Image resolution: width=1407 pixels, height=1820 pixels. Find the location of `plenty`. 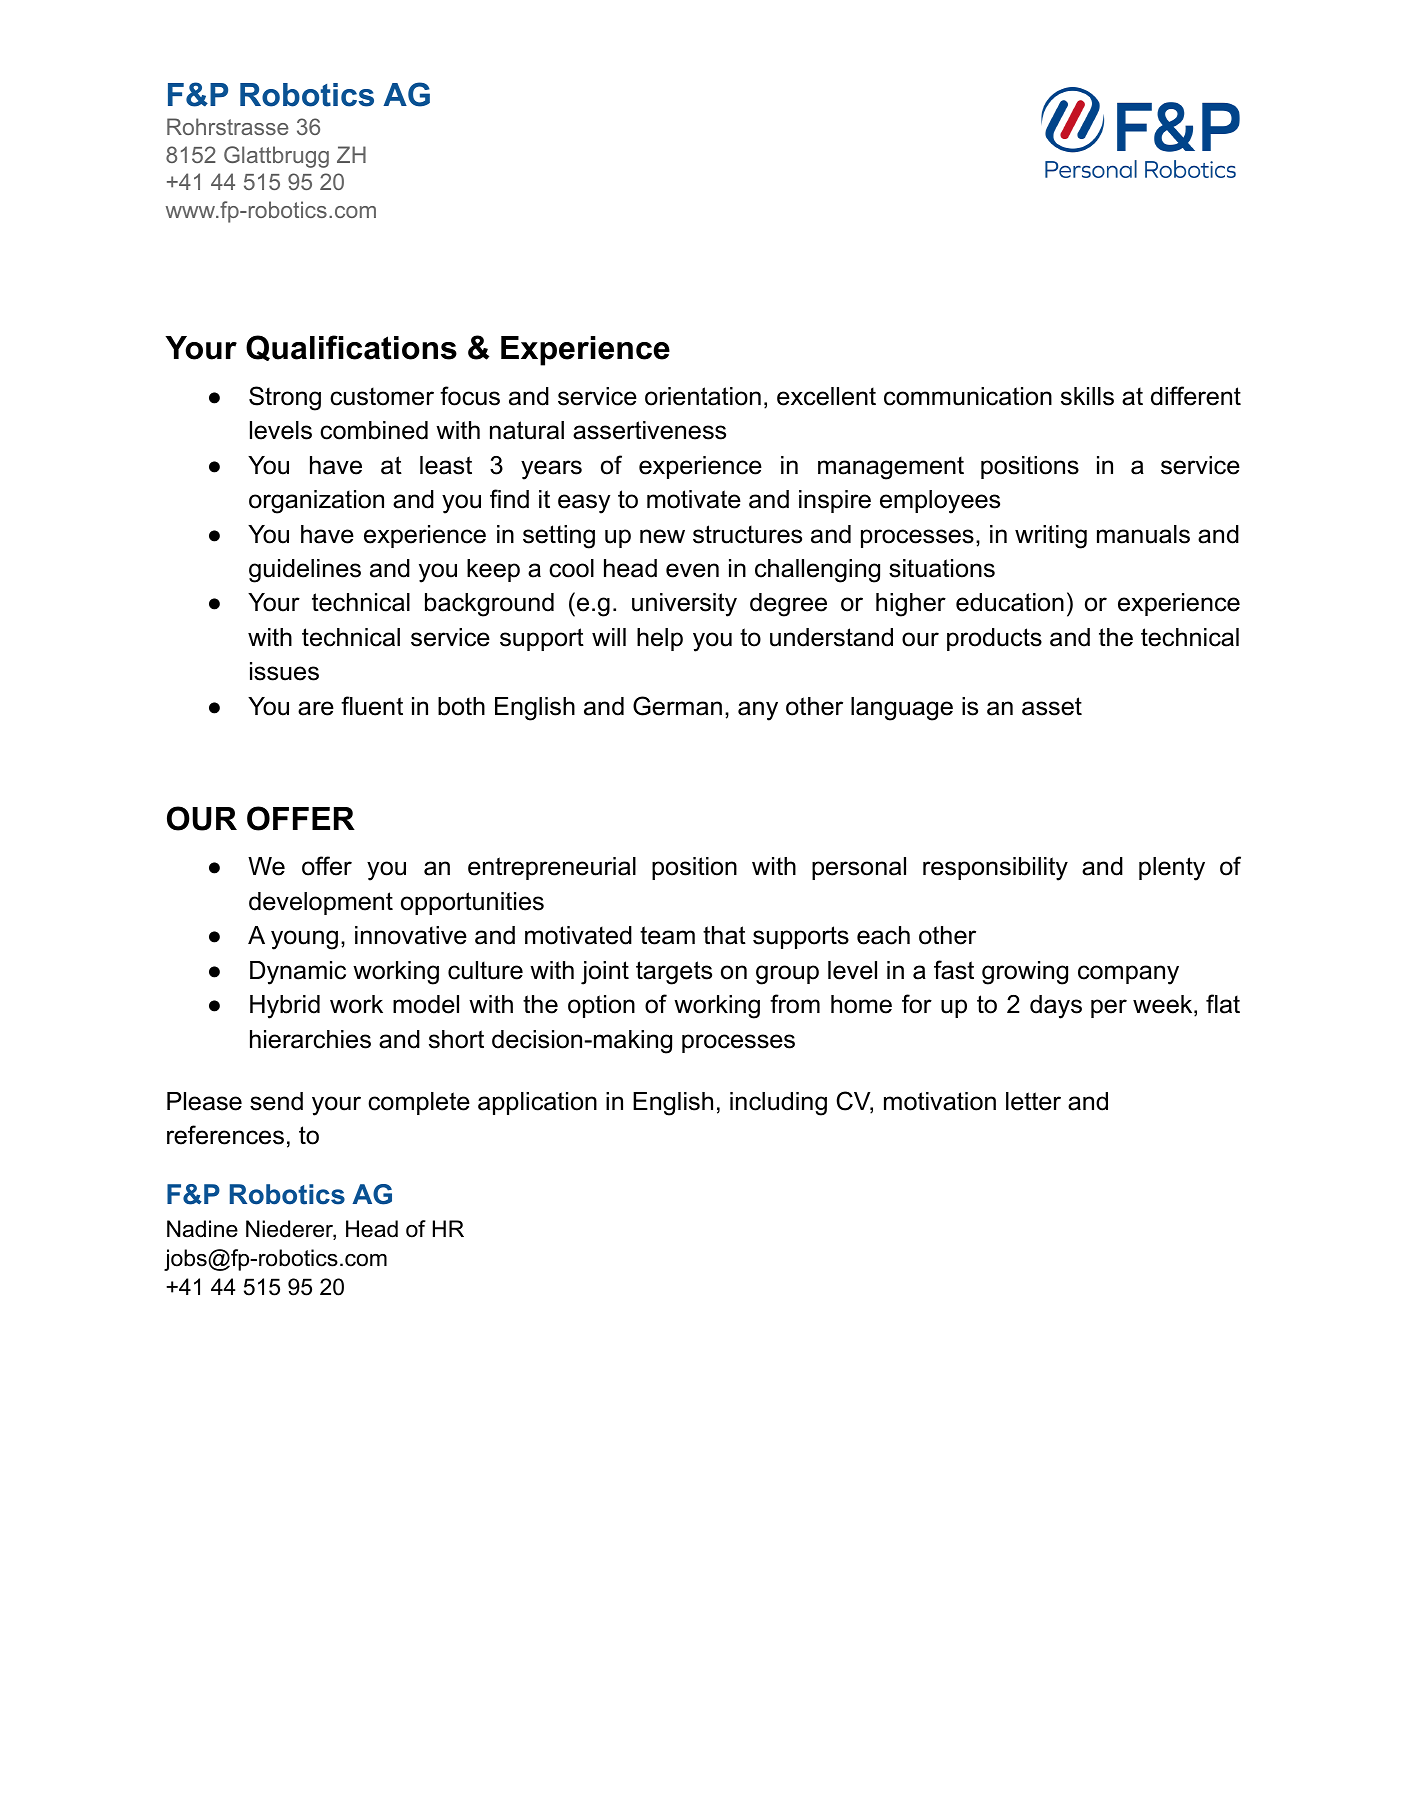

plenty is located at coordinates (1172, 869).
